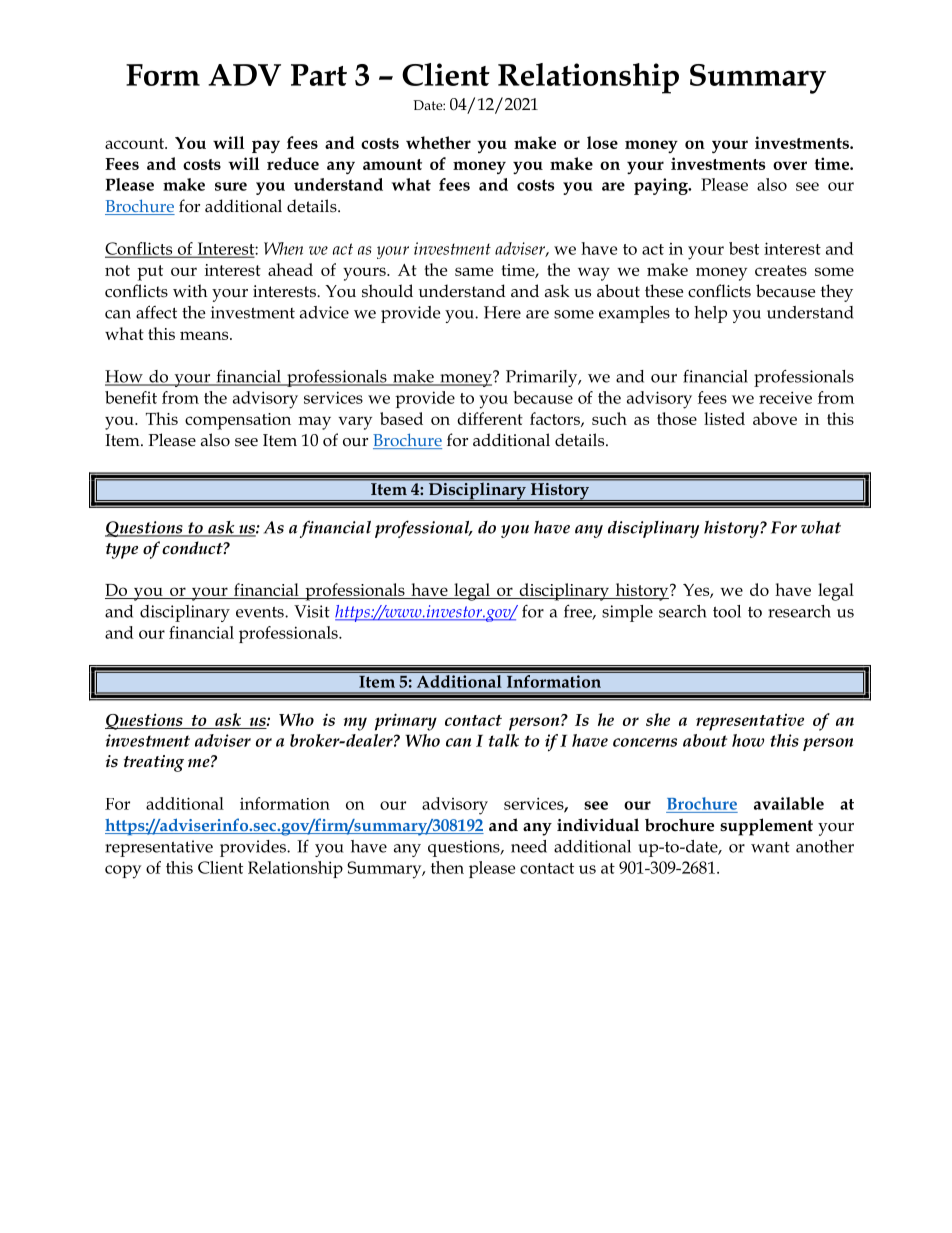  Describe the element at coordinates (627, 613) in the screenshot. I see `simple` at that location.
